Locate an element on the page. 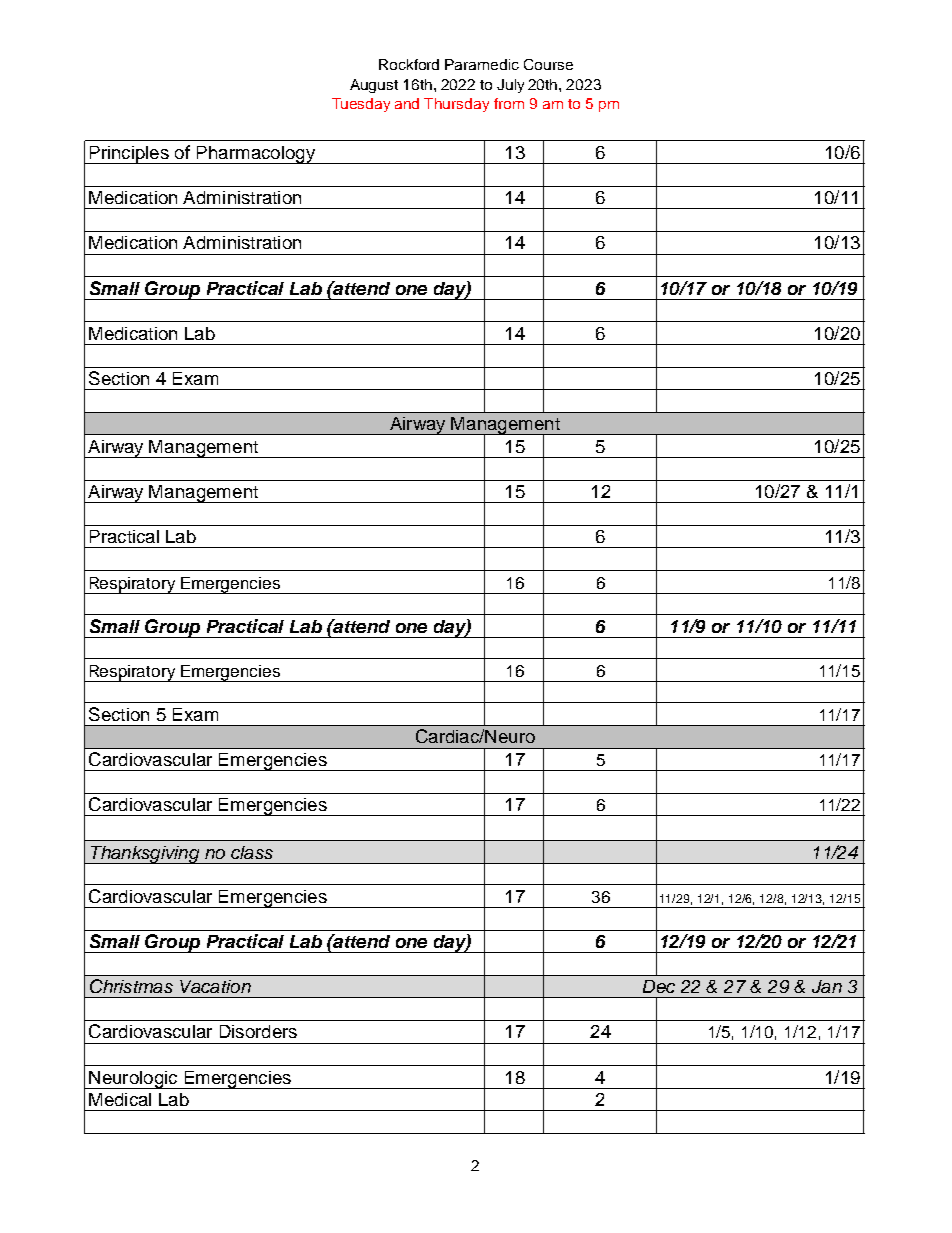  July is located at coordinates (510, 86).
